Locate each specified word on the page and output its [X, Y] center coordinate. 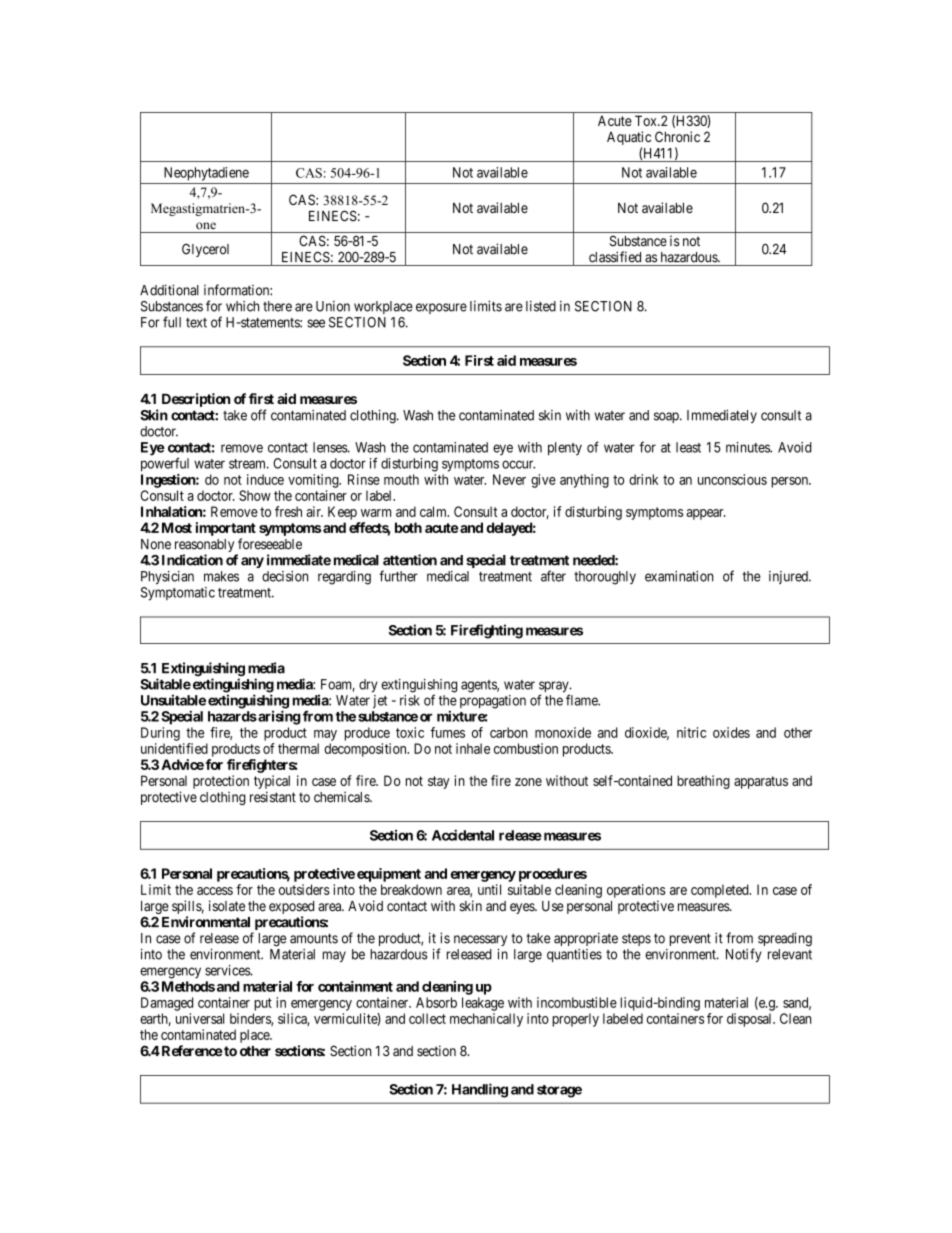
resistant [273, 797]
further [398, 576]
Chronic [677, 136]
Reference [191, 1051]
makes [221, 576]
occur [518, 464]
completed [721, 891]
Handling [480, 1090]
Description [196, 400]
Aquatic [629, 139]
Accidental [463, 835]
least [688, 447]
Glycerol [205, 250]
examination [679, 576]
